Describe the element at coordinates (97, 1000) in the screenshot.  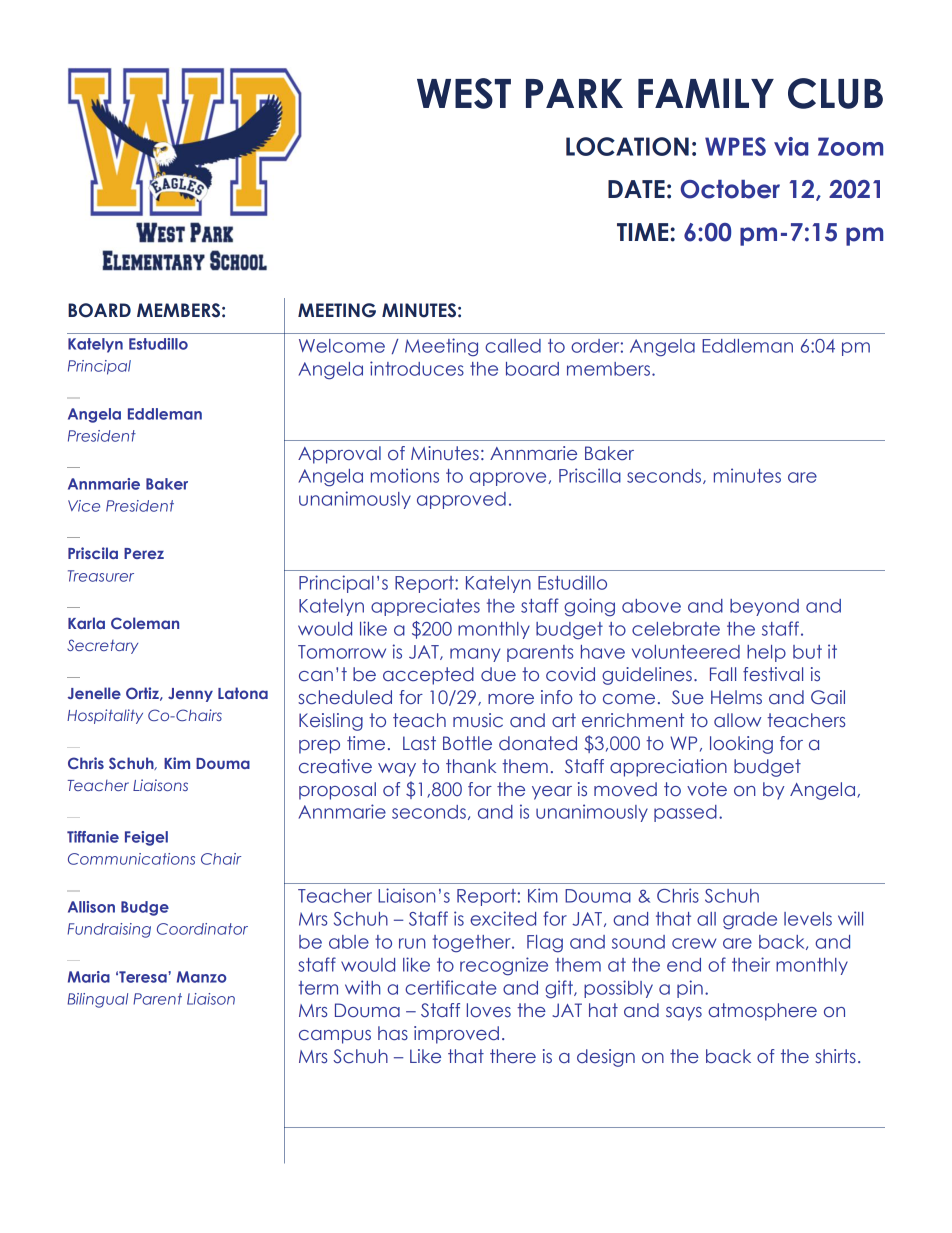
I see `Bilingual` at that location.
